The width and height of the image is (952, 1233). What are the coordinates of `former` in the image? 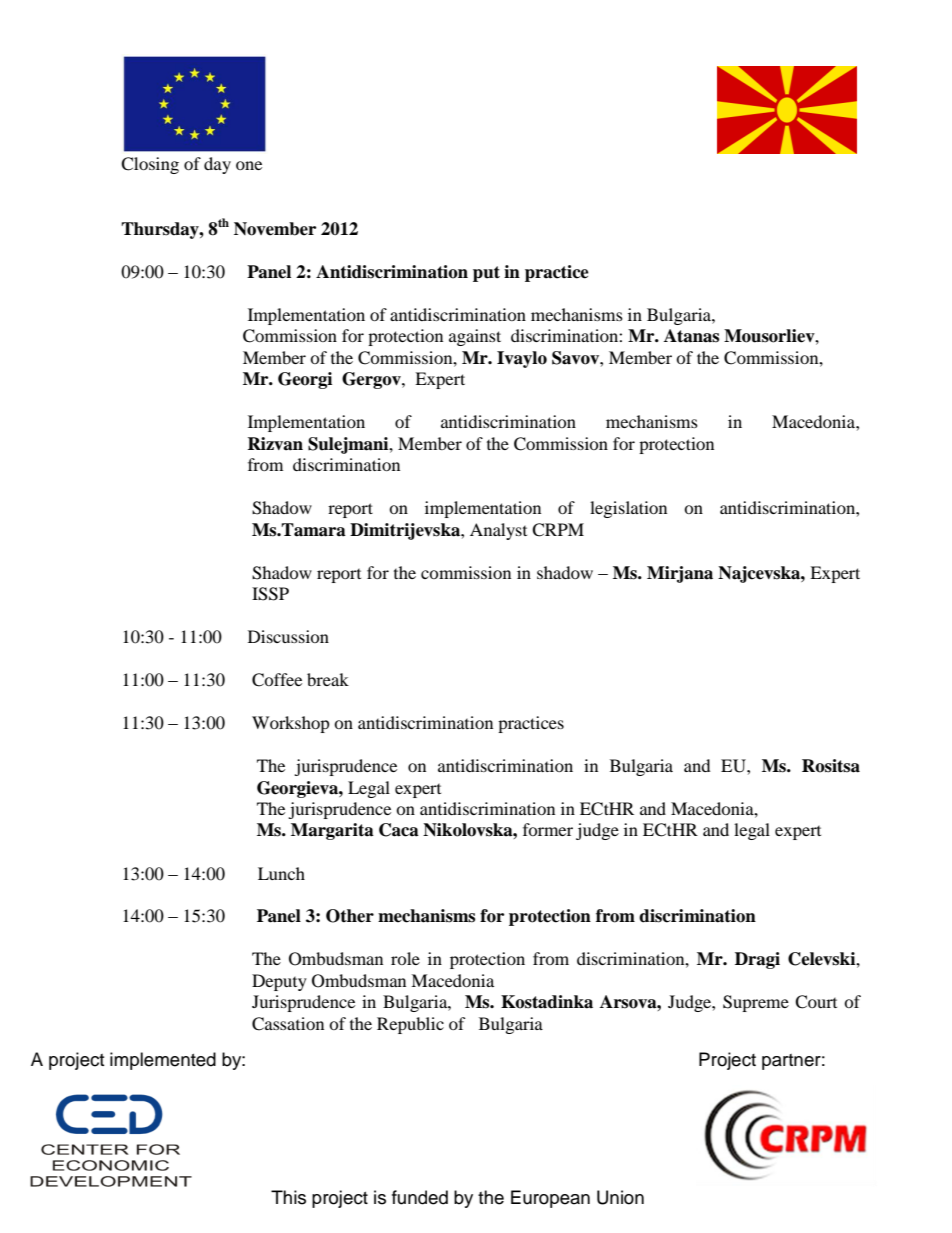 It's located at (548, 829).
